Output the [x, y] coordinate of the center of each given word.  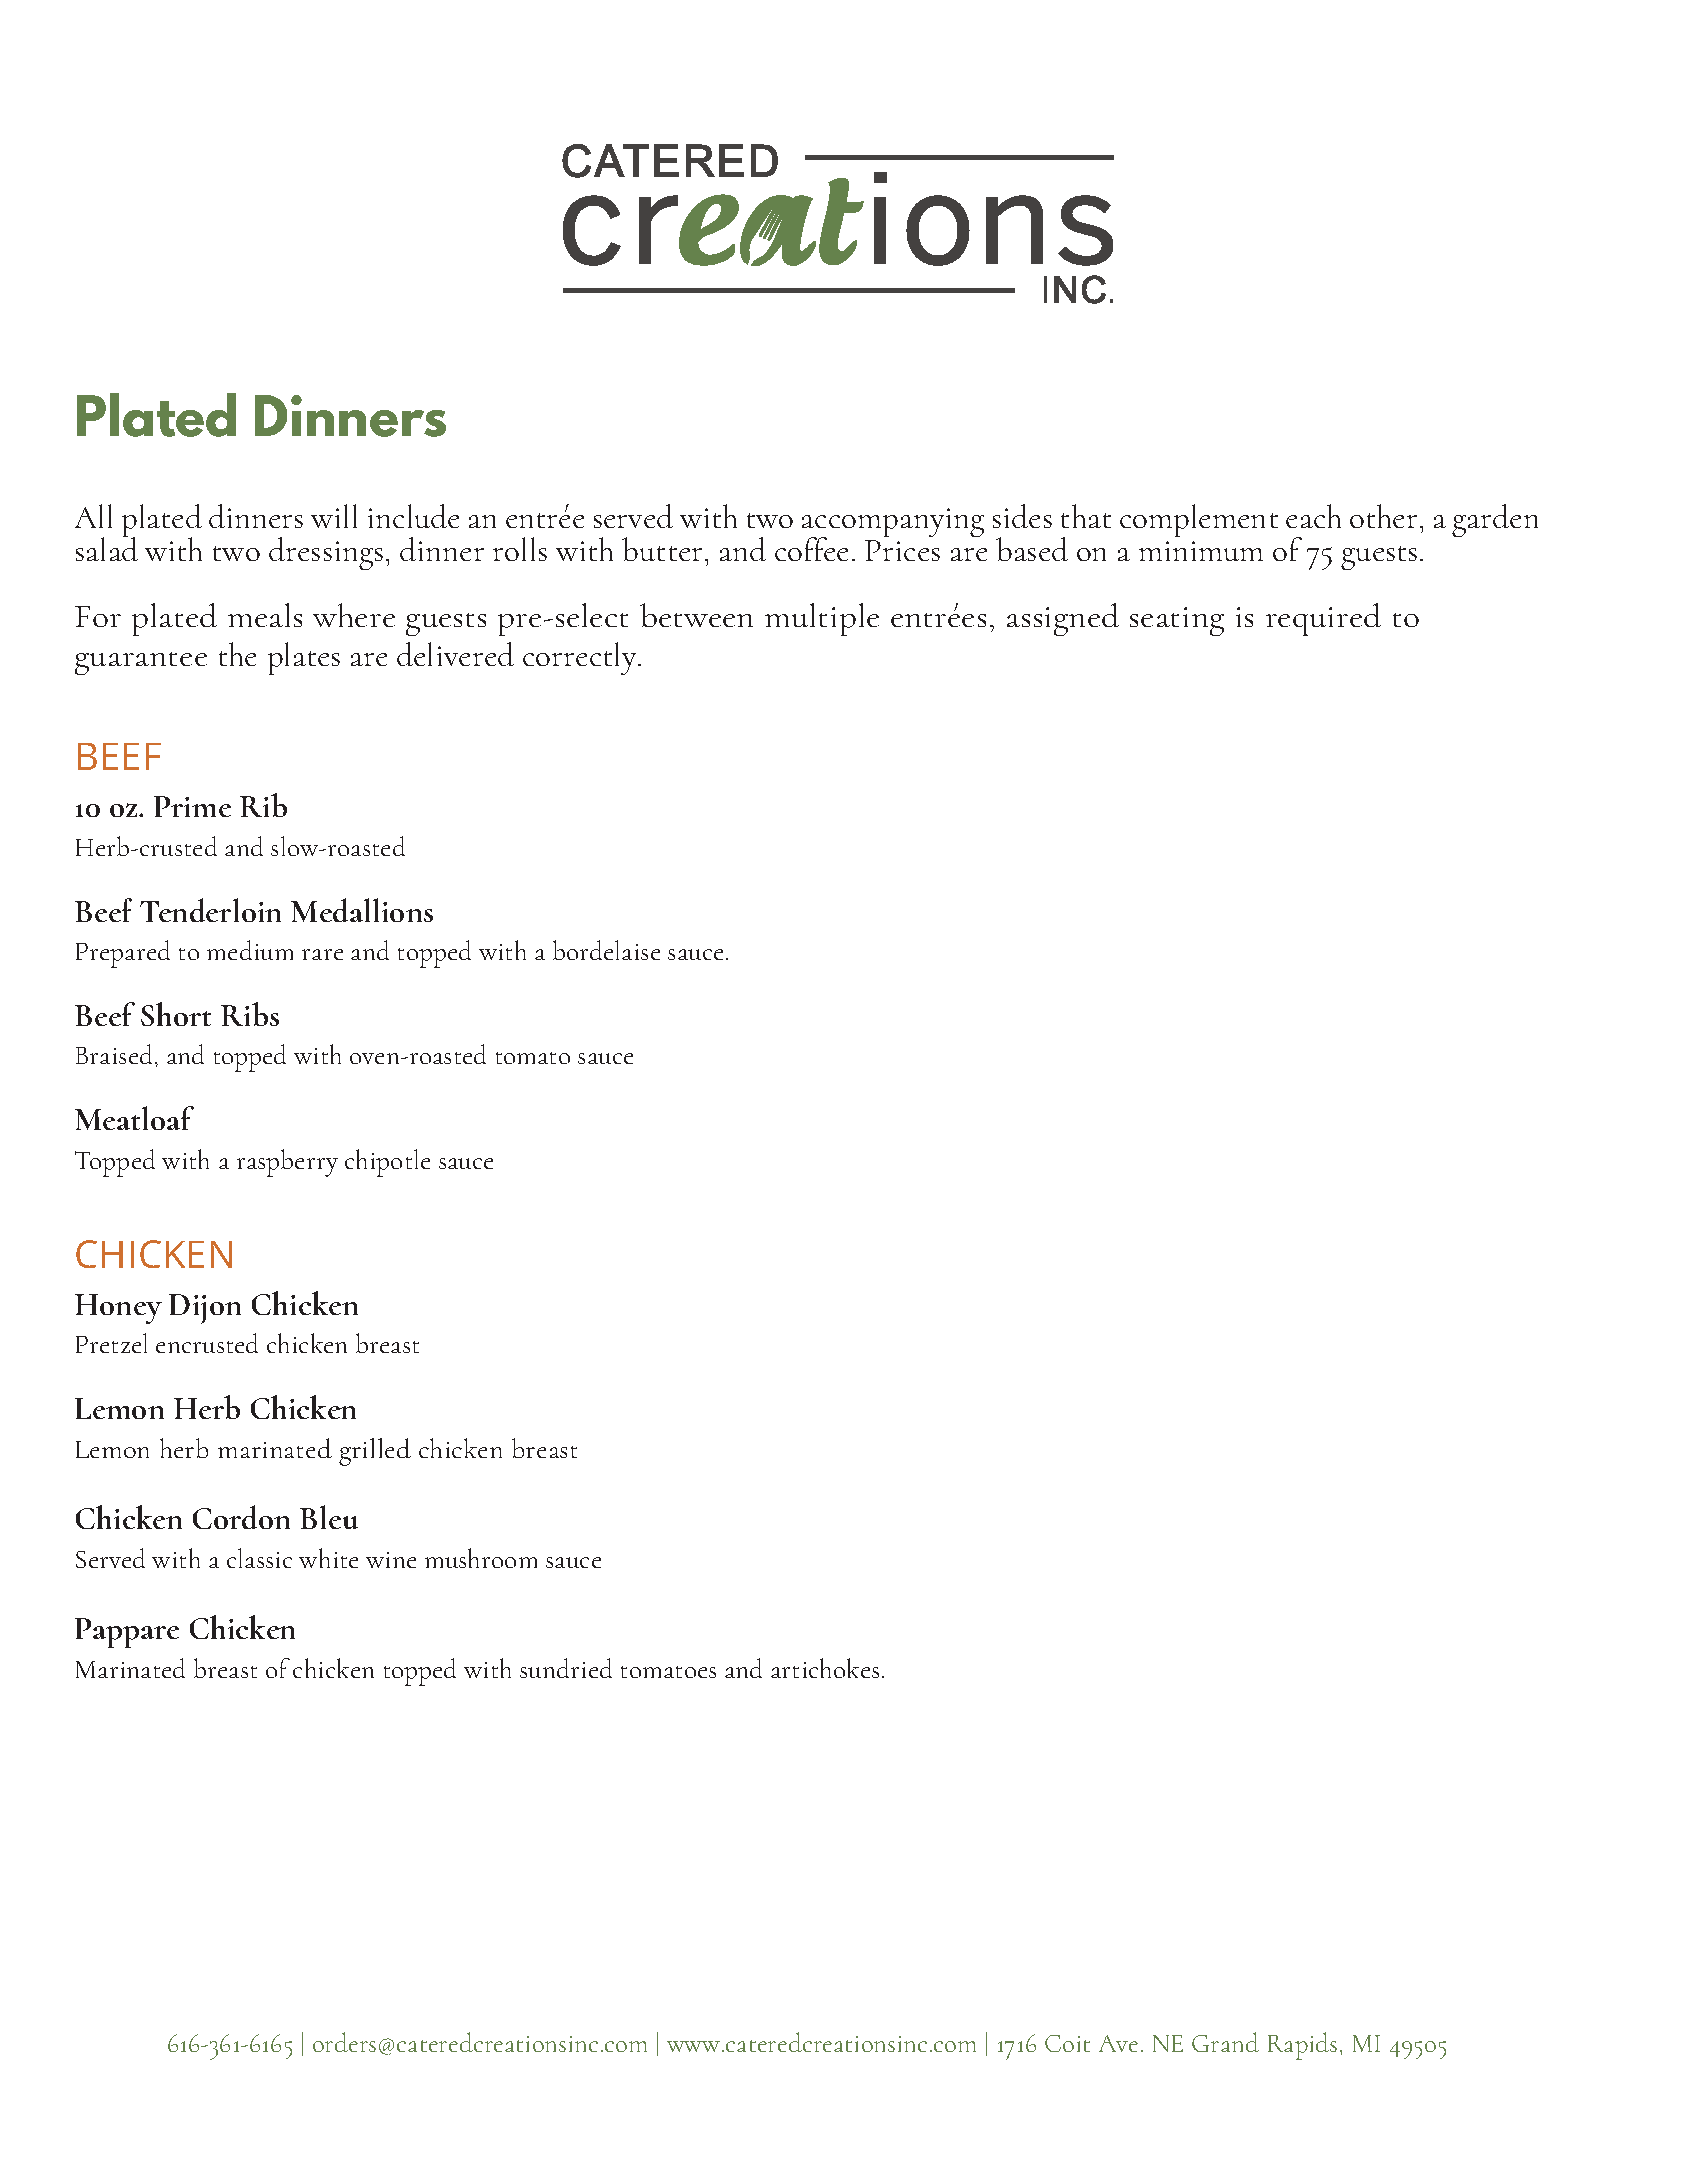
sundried [566, 1668]
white [328, 1558]
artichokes [825, 1668]
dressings [326, 553]
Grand [1225, 2042]
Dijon [205, 1309]
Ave [1118, 2043]
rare [322, 954]
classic [259, 1558]
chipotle [387, 1163]
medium [250, 950]
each [1313, 516]
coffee [811, 549]
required [1323, 619]
